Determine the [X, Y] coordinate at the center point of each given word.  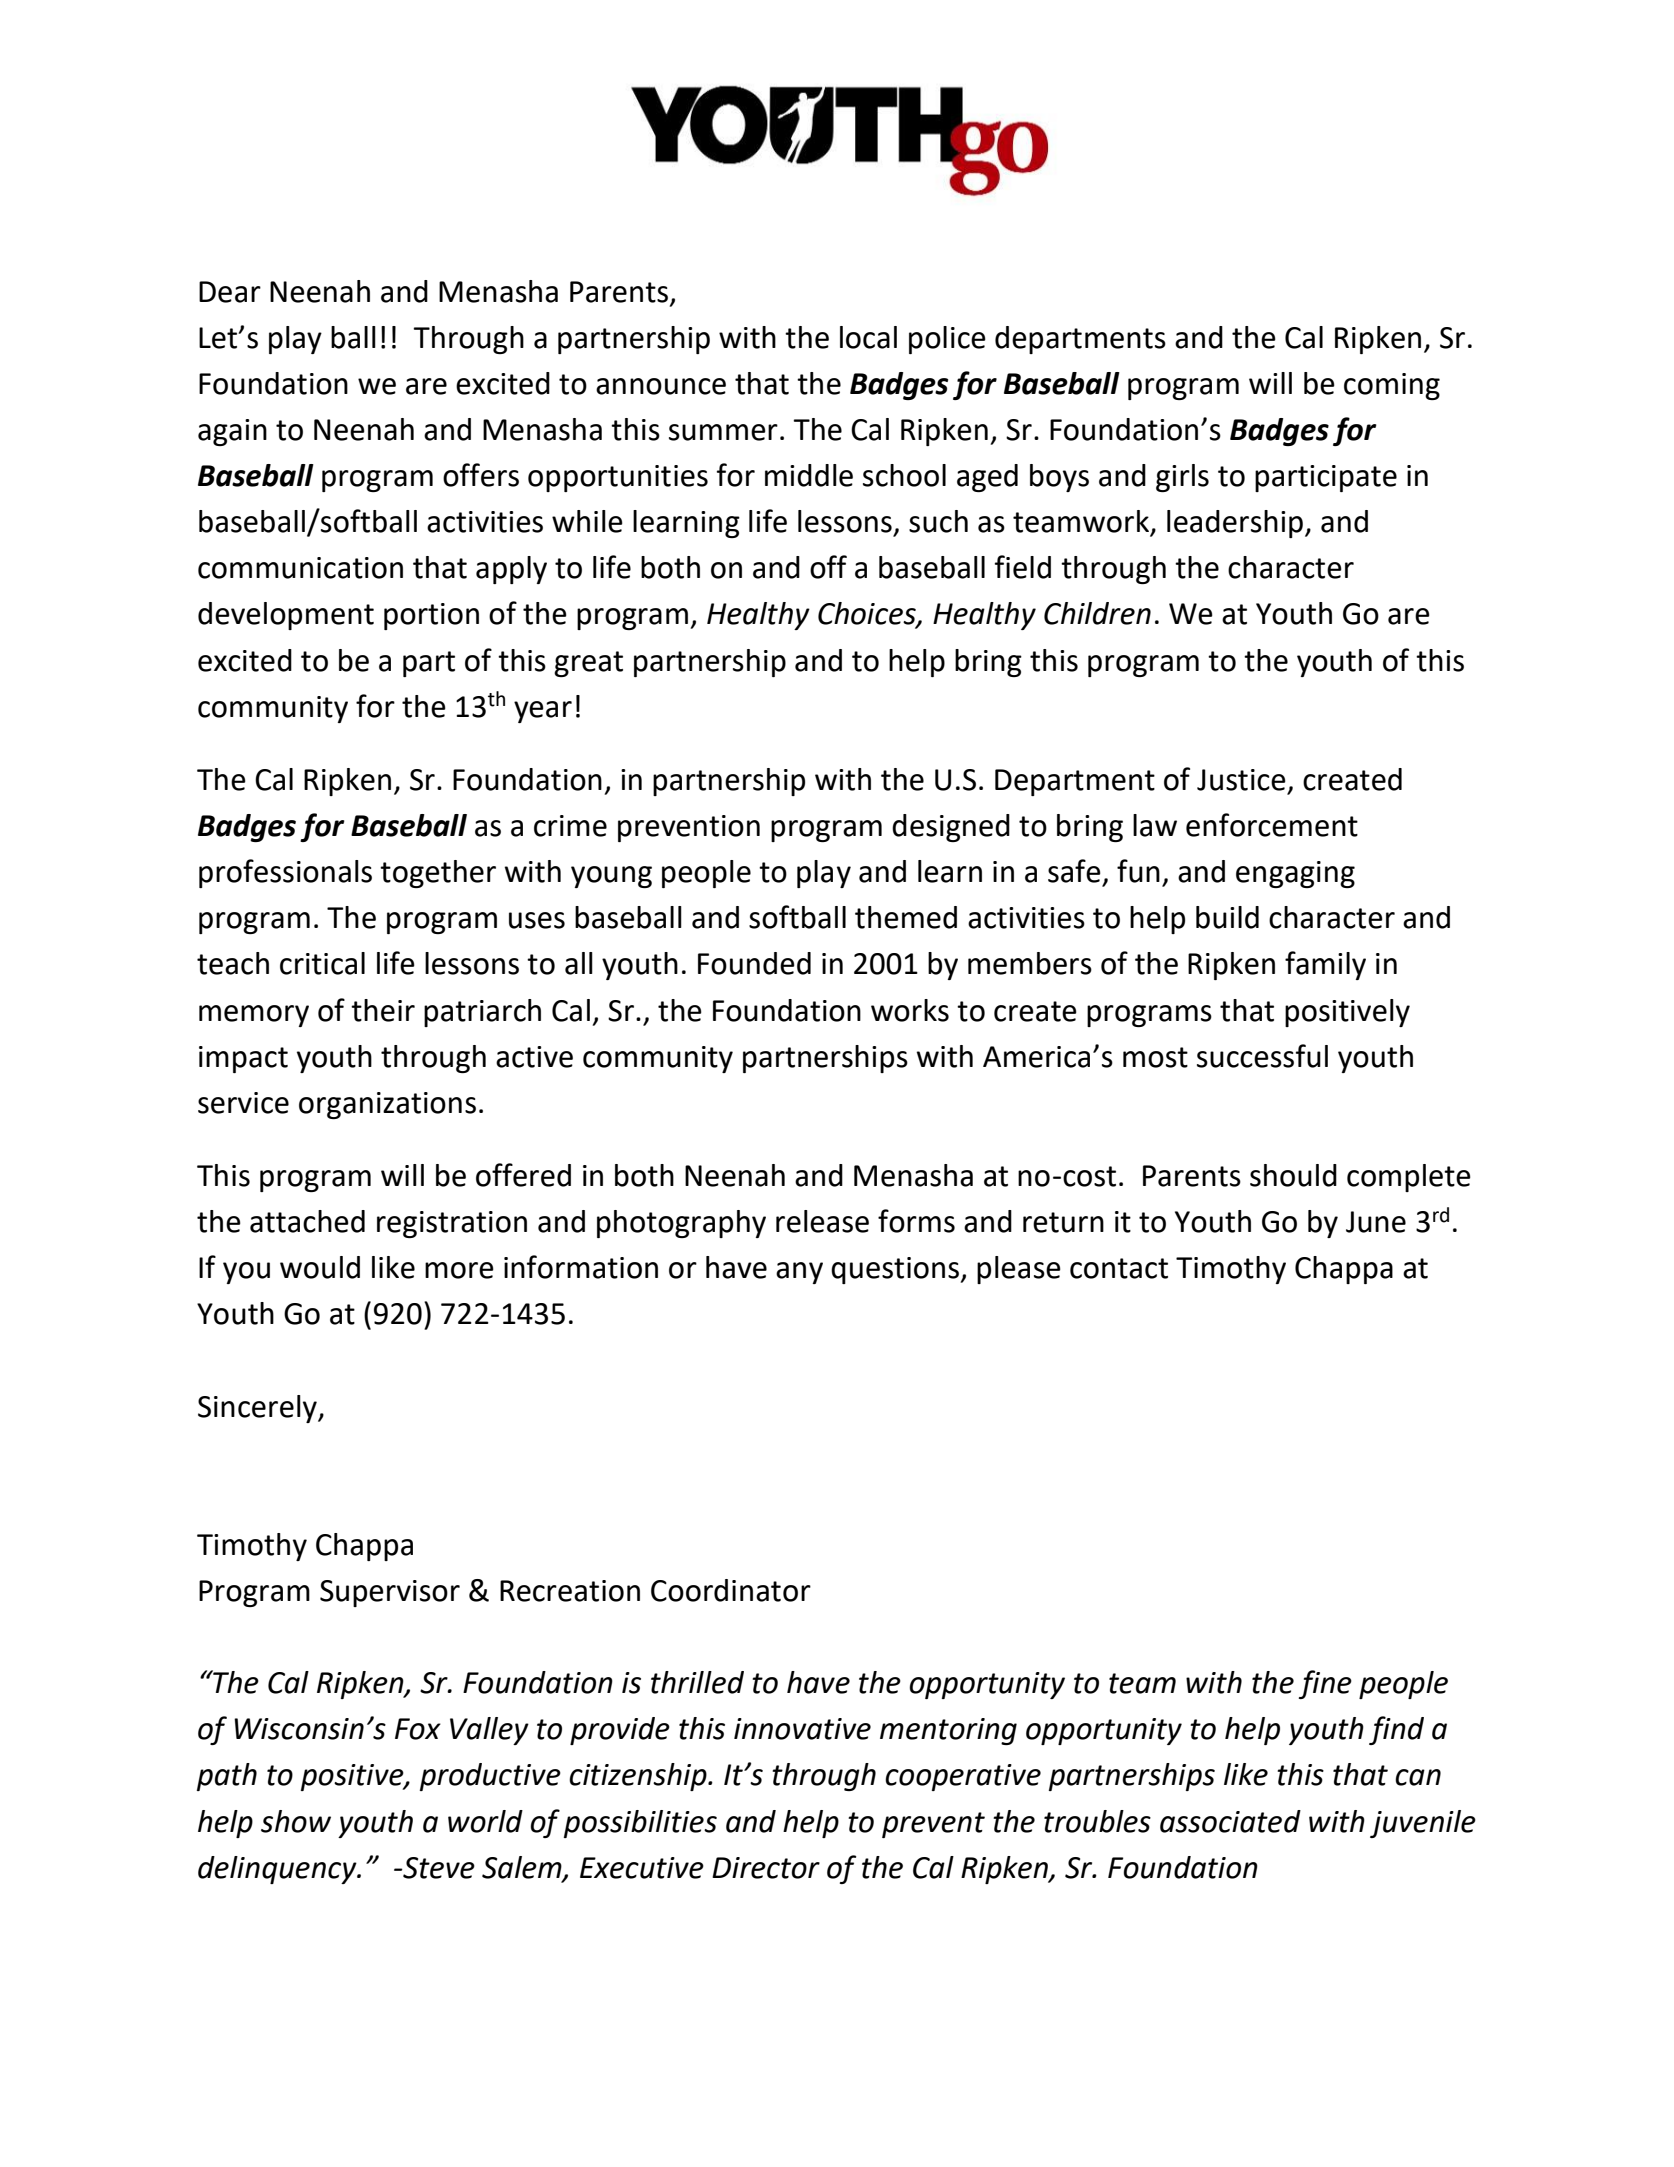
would [320, 1267]
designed [951, 828]
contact [1119, 1268]
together [438, 874]
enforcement [1272, 825]
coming [1392, 386]
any [799, 1273]
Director [766, 1868]
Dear [230, 292]
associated [1230, 1821]
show [296, 1821]
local [868, 337]
